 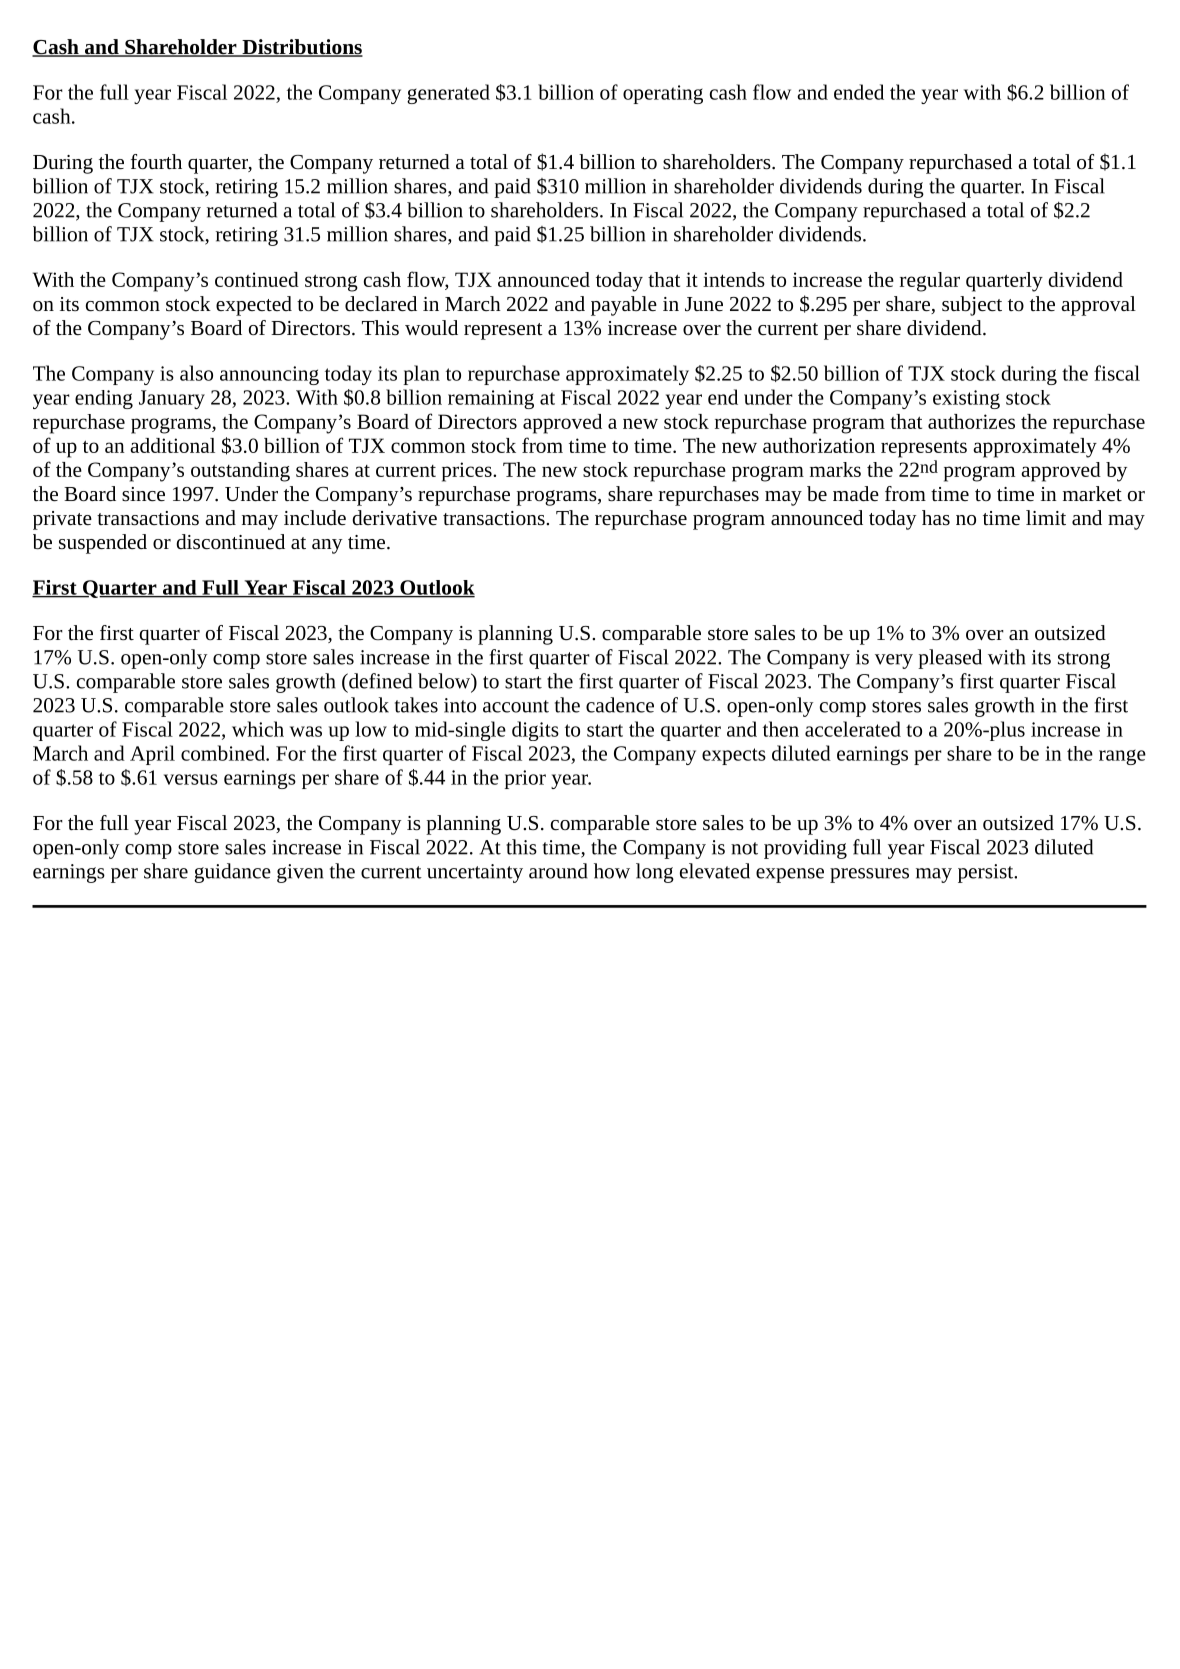 I want to click on Distributions, so click(x=301, y=48).
